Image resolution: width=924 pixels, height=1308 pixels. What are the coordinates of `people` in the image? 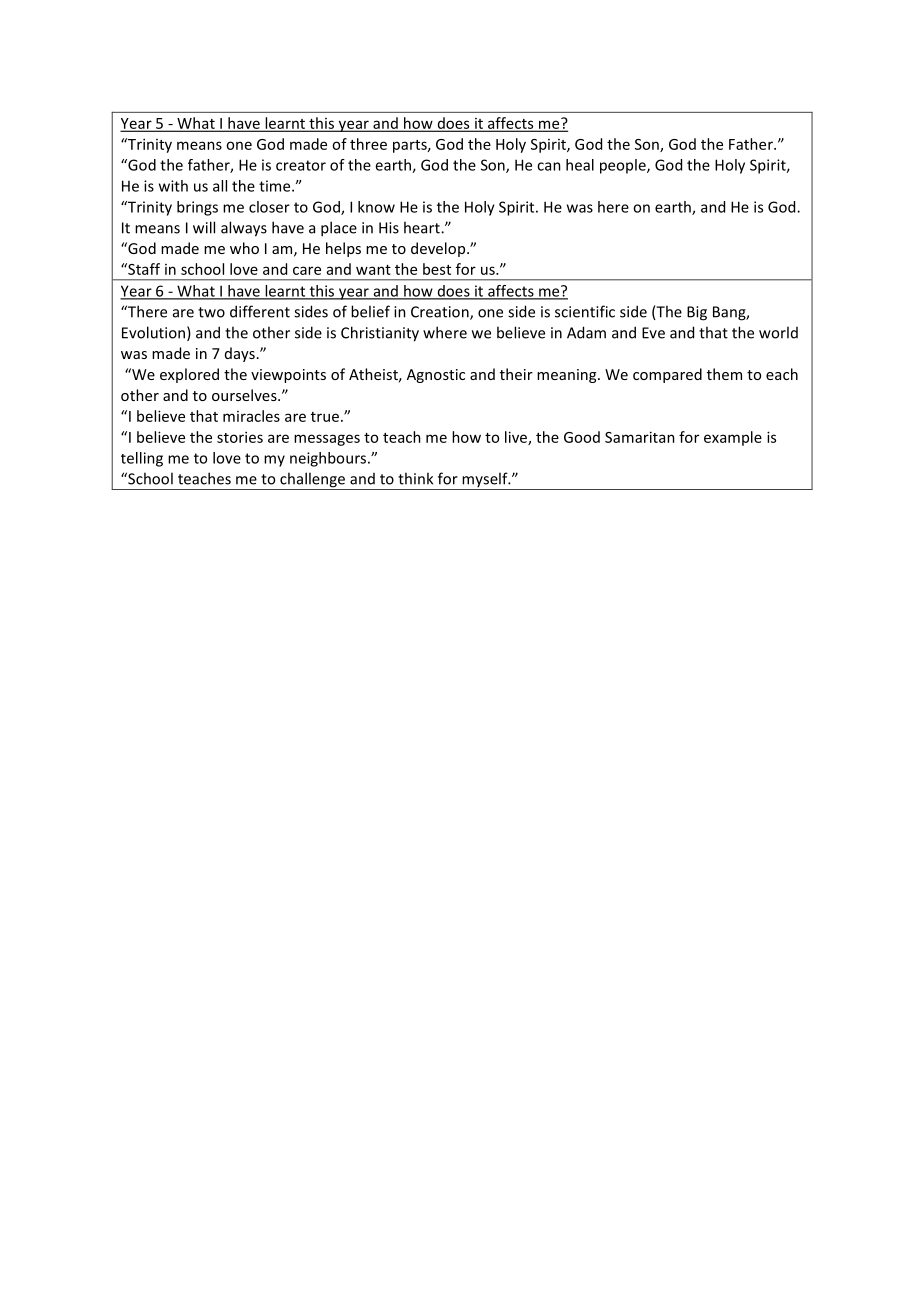 It's located at (624, 166).
